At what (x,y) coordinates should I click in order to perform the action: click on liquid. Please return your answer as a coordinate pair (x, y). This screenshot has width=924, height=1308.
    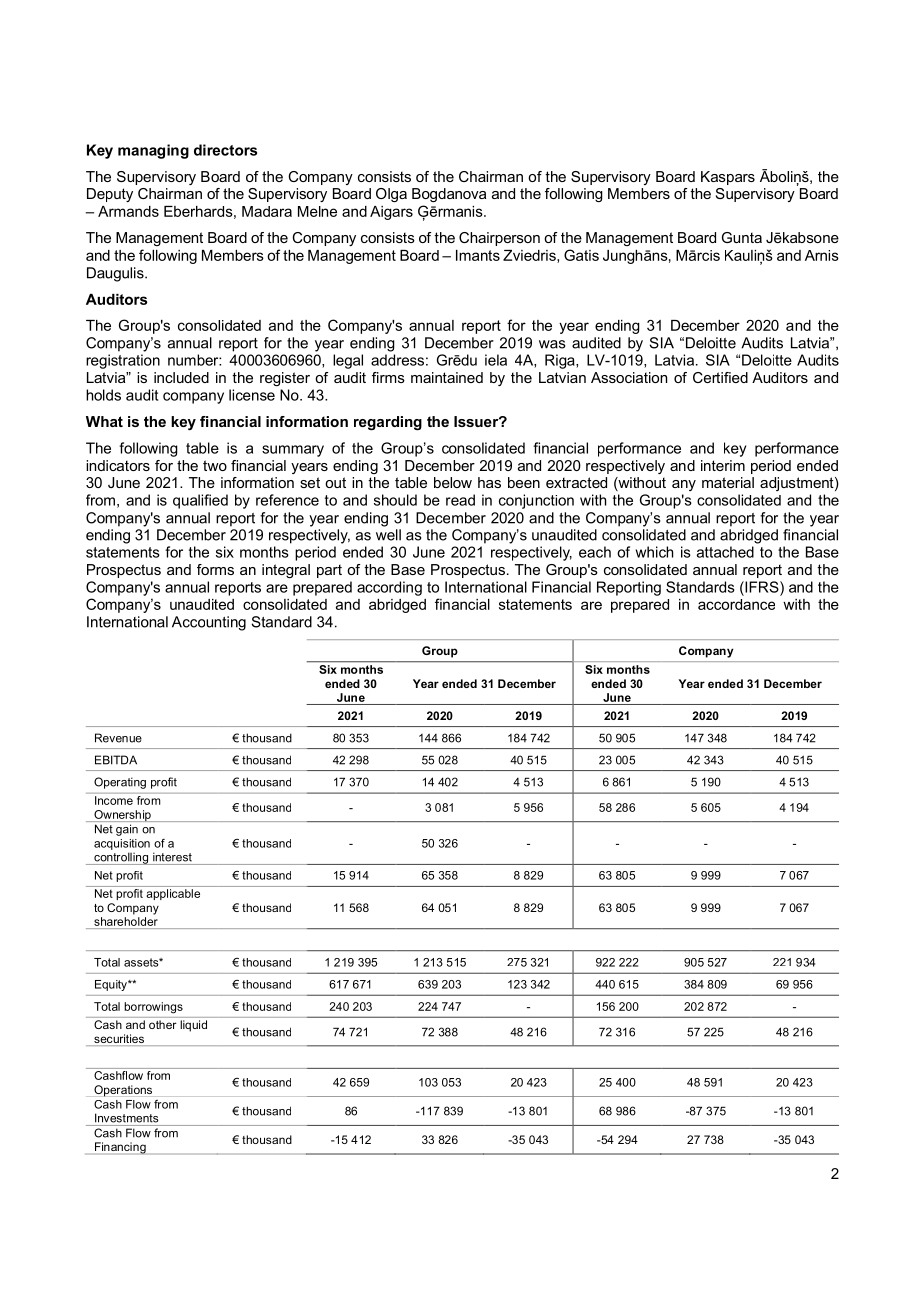
    Looking at the image, I should click on (194, 1026).
